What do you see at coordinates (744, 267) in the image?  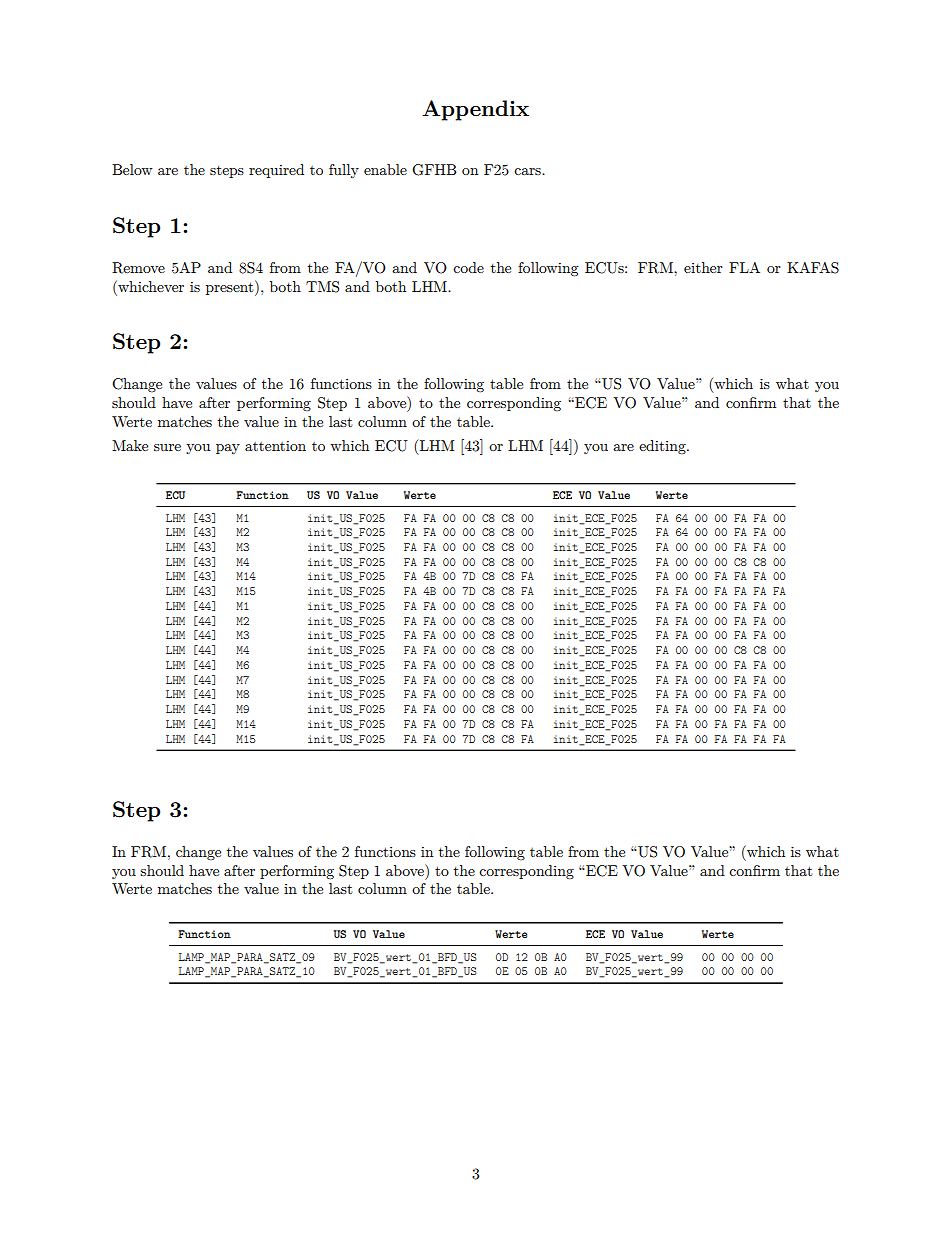 I see `FLA` at bounding box center [744, 267].
